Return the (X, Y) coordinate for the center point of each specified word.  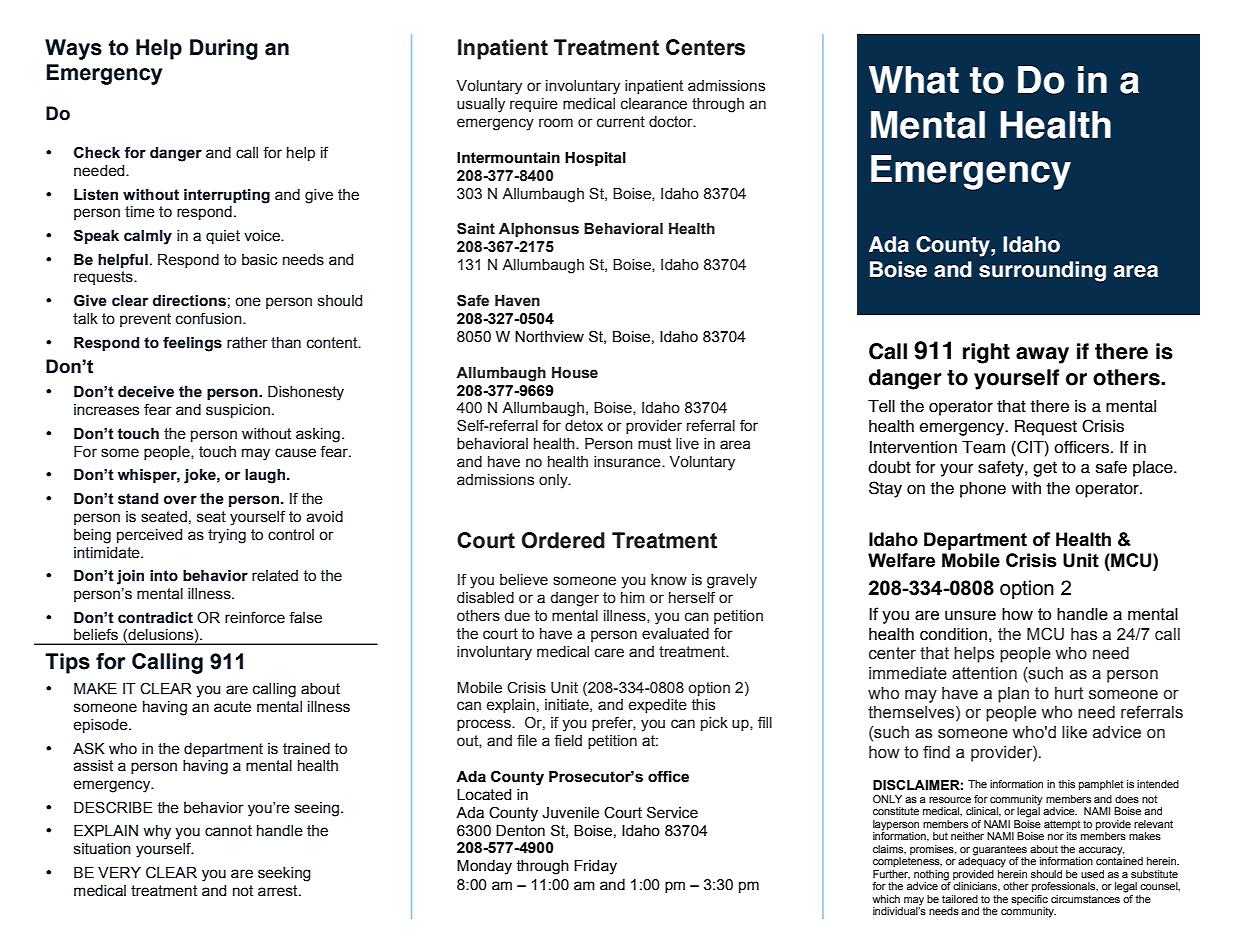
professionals (1065, 887)
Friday (595, 867)
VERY (119, 872)
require (534, 105)
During (224, 49)
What (914, 80)
